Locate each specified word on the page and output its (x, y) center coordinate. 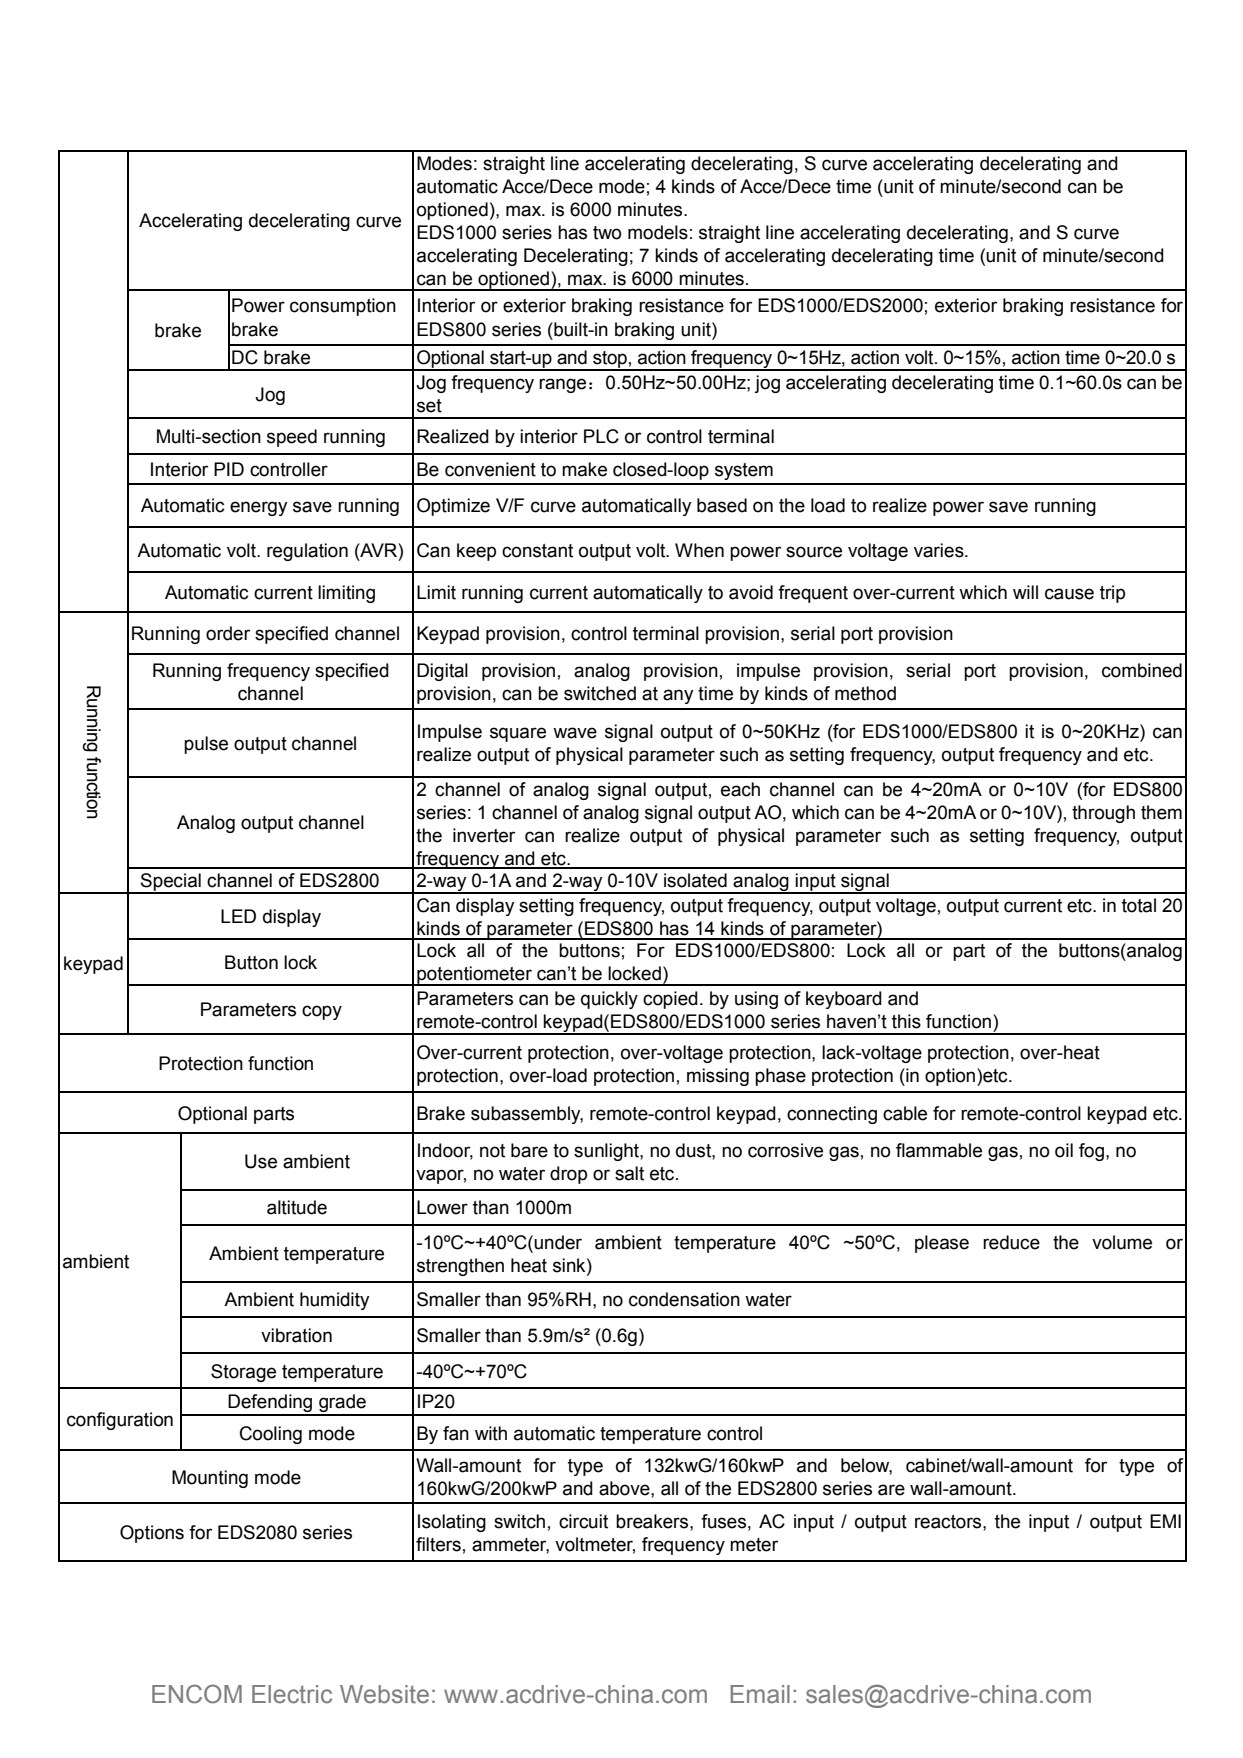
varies (940, 550)
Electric (292, 1694)
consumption (343, 307)
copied (670, 1000)
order (228, 633)
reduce (1011, 1242)
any (678, 696)
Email (760, 1694)
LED (238, 916)
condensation (684, 1299)
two (607, 233)
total (1139, 905)
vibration (296, 1335)
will (1025, 592)
